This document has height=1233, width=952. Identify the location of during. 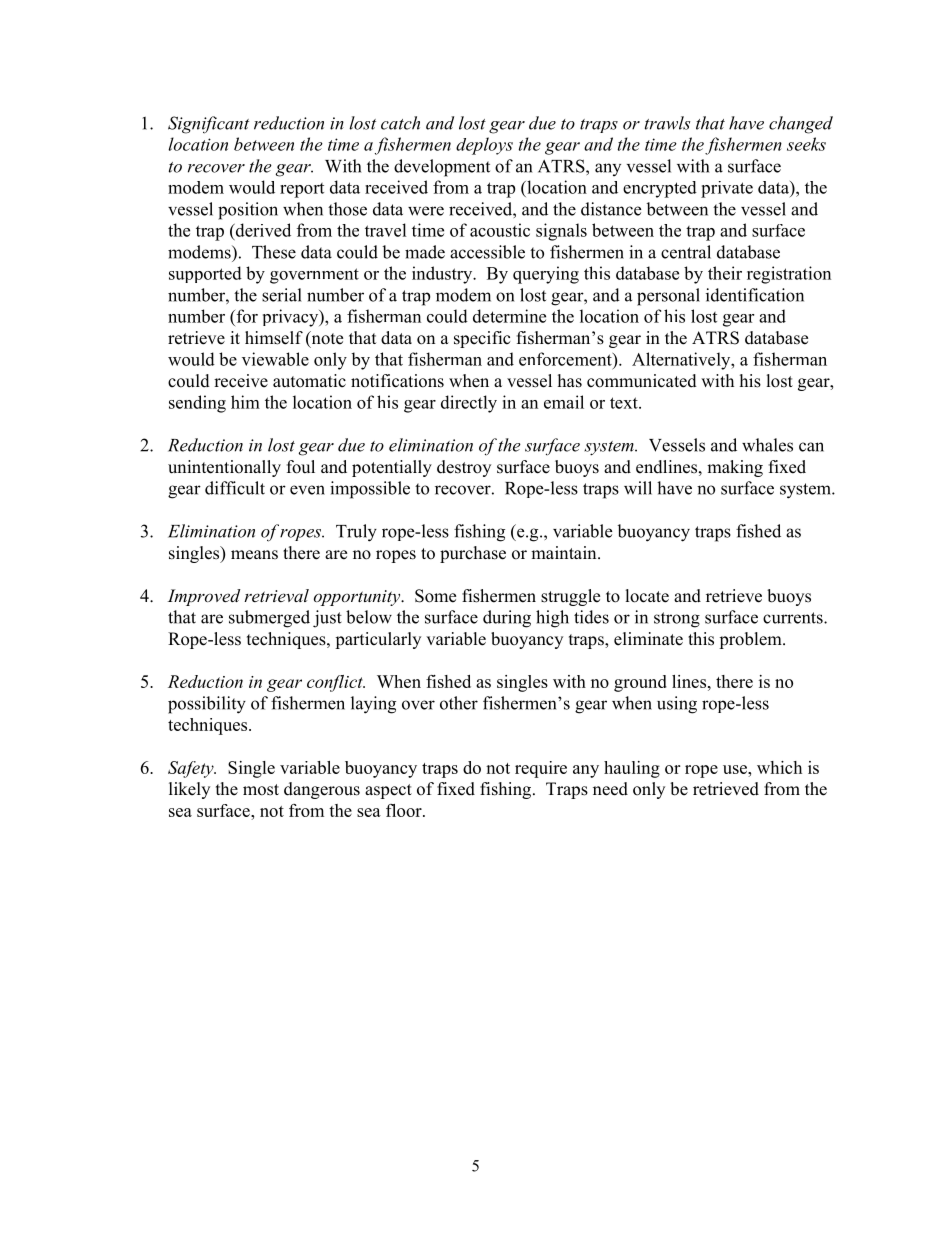
(507, 619).
